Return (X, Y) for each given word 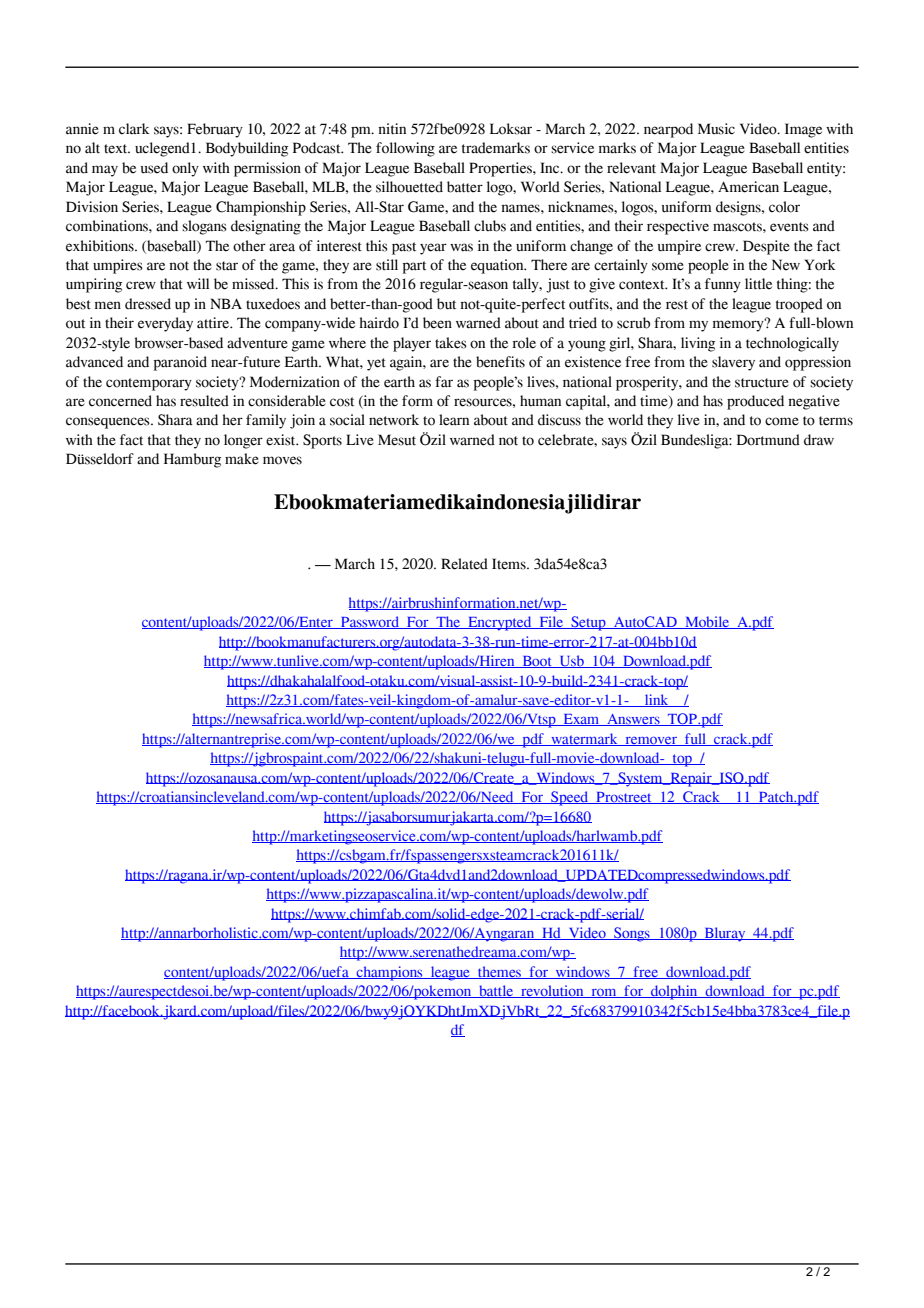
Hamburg (192, 460)
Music (716, 129)
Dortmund (768, 440)
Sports (322, 441)
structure (762, 383)
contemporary (149, 384)
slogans (204, 227)
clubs (490, 226)
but (446, 304)
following (405, 149)
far (444, 382)
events (789, 227)
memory (739, 325)
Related (464, 564)
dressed (148, 304)
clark (134, 129)
